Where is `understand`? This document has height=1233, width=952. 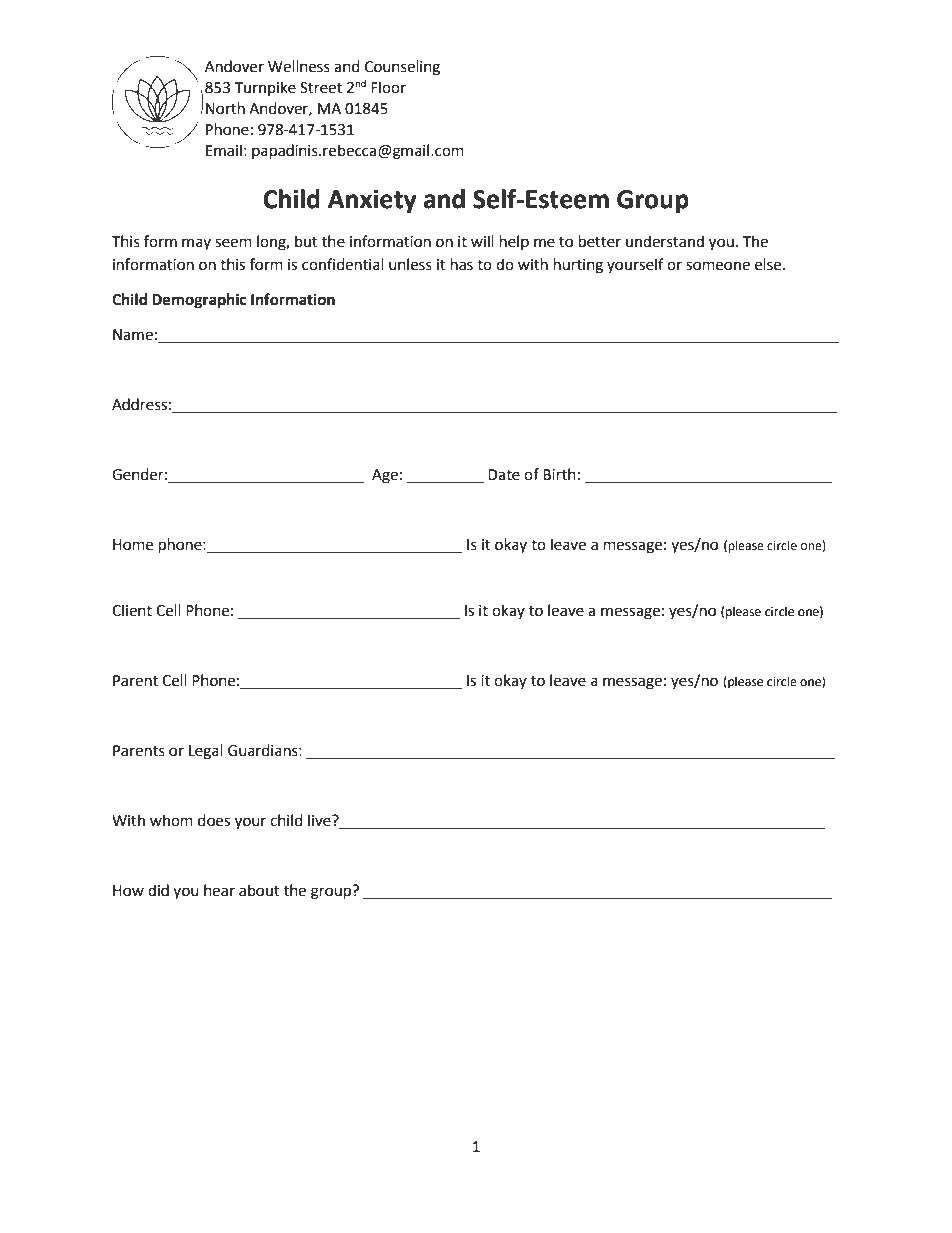
understand is located at coordinates (665, 241).
